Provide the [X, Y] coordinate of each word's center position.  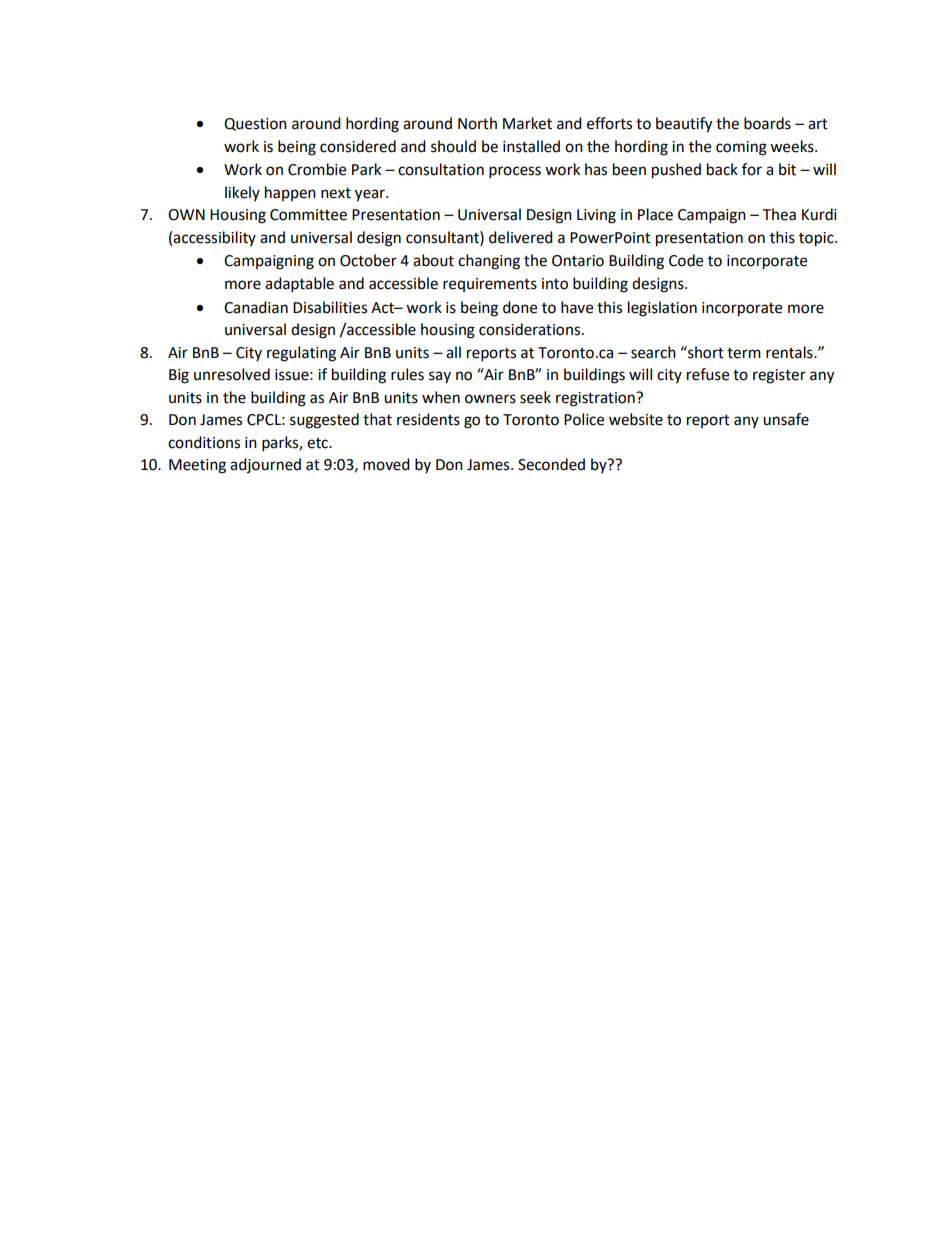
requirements [490, 285]
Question [255, 124]
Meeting [197, 466]
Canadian [256, 307]
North [477, 123]
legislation [662, 309]
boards [767, 123]
